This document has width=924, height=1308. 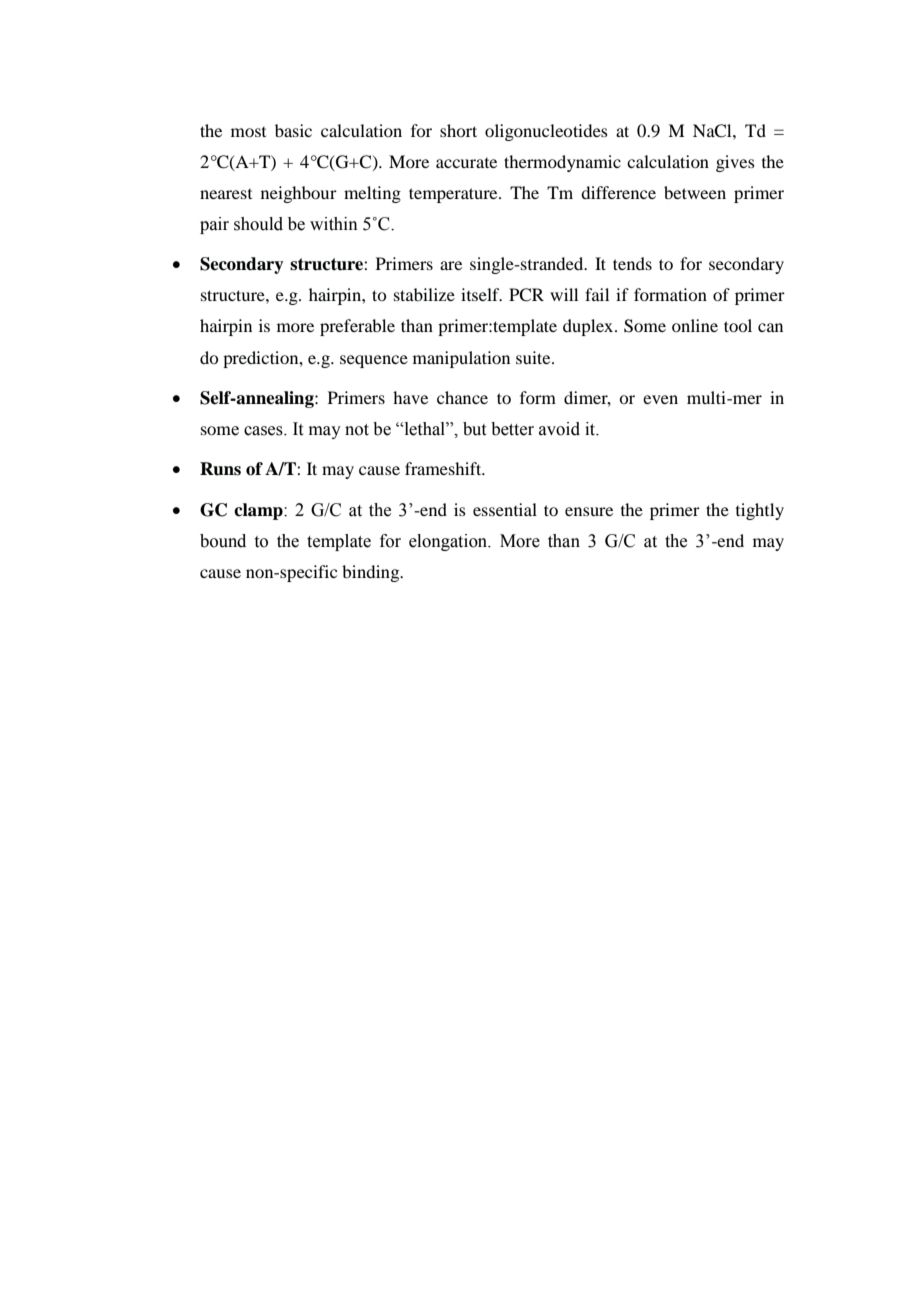 What do you see at coordinates (357, 327) in the document?
I see `preferable` at bounding box center [357, 327].
